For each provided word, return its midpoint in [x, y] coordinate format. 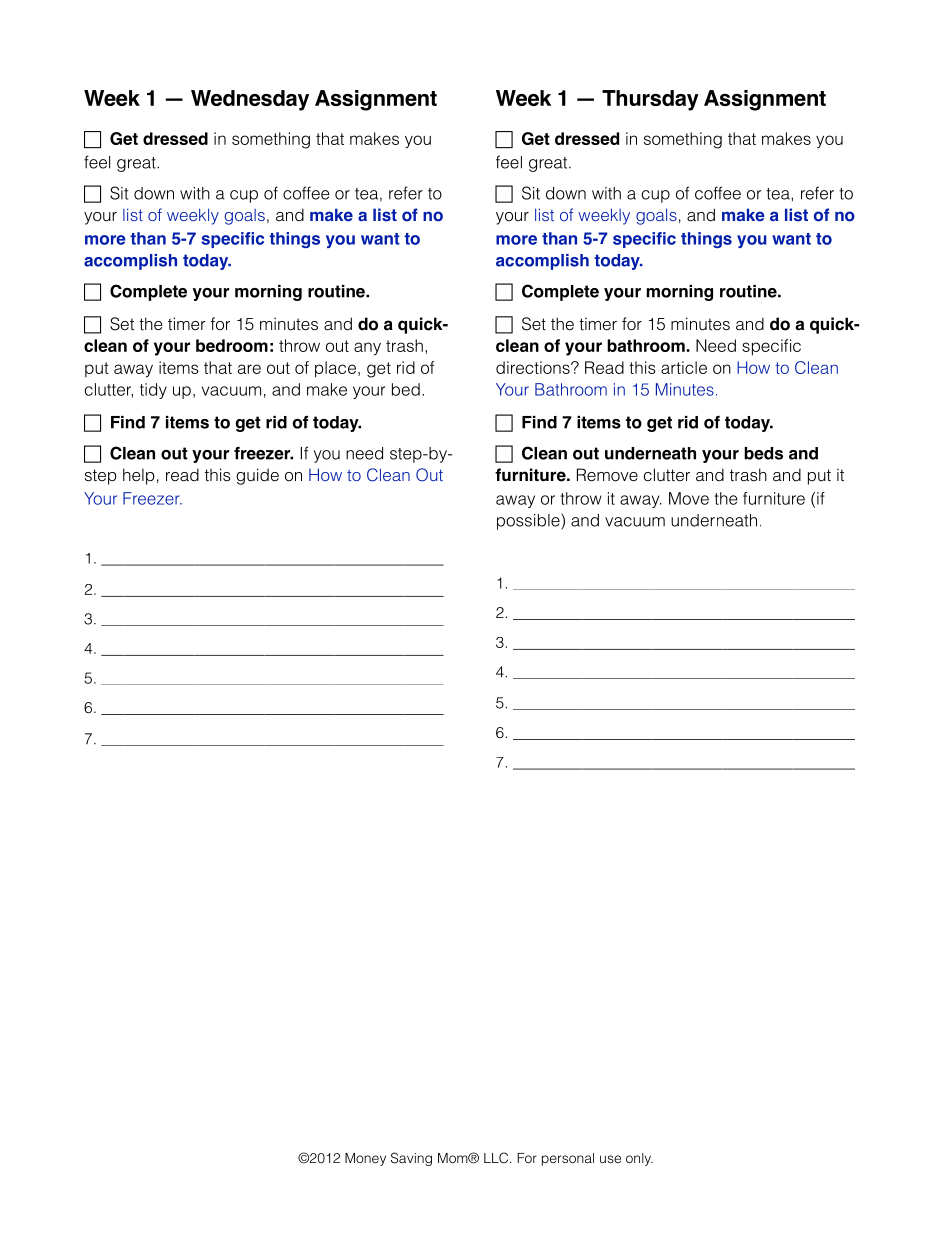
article [684, 367]
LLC [497, 1158]
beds [763, 453]
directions [534, 367]
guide [257, 476]
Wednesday [250, 100]
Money [365, 1159]
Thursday [650, 100]
